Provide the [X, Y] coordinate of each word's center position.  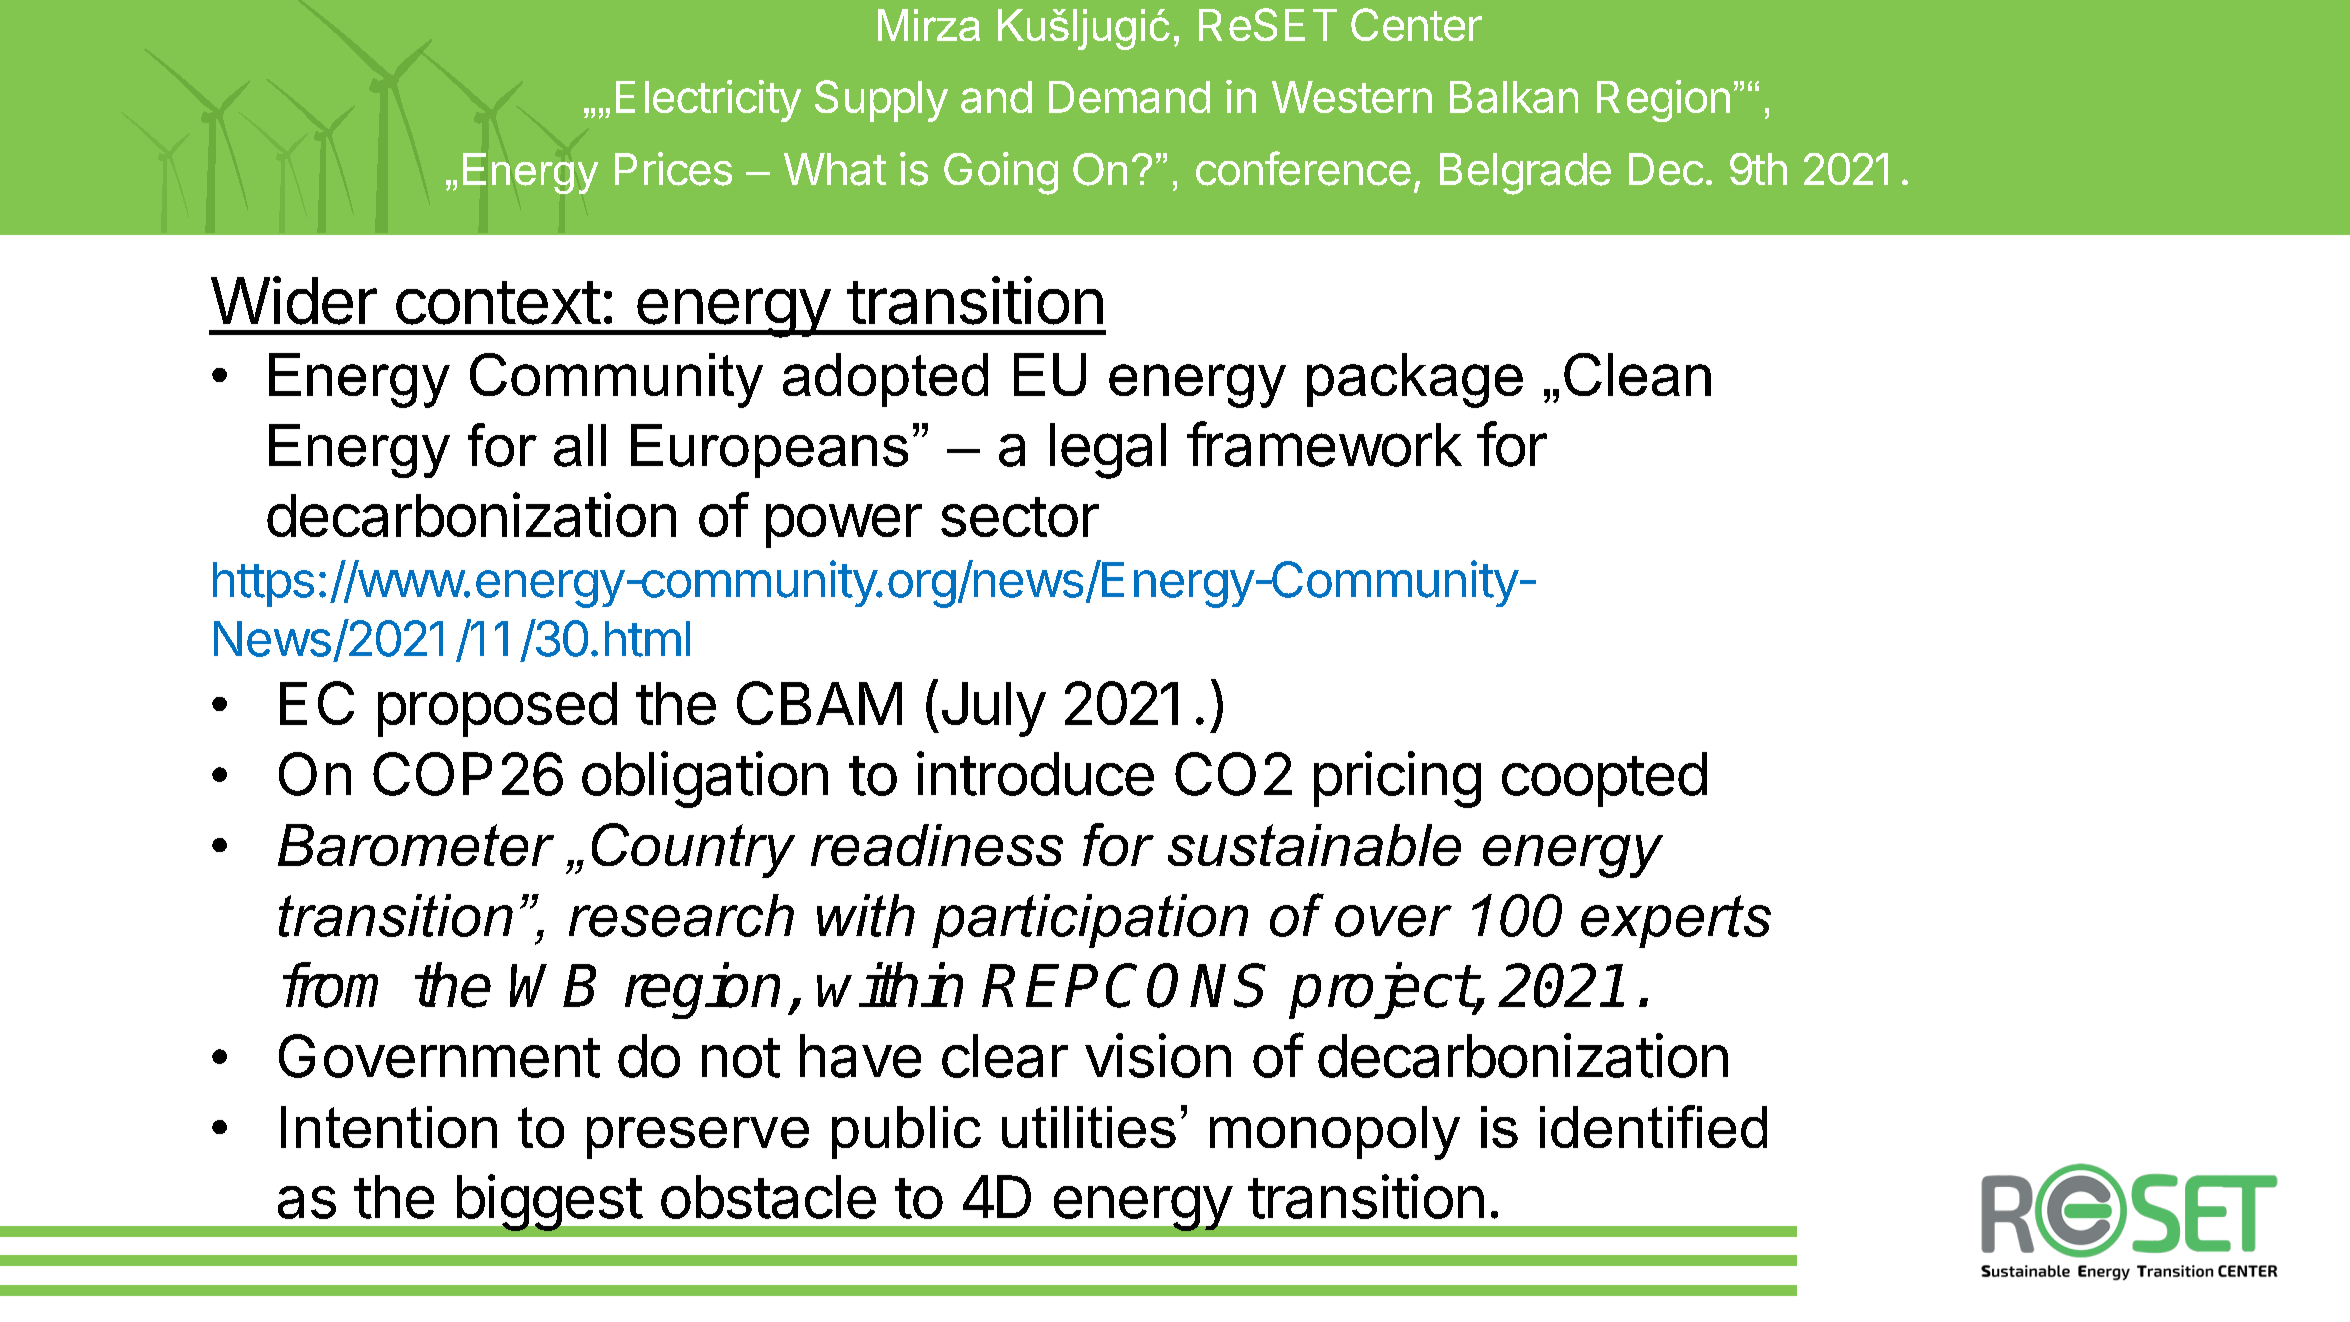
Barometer [416, 845]
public [906, 1132]
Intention [389, 1127]
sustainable [1314, 845]
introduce [1035, 773]
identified [1653, 1126]
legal [1108, 451]
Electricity [708, 101]
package [1415, 380]
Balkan [1514, 97]
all [580, 445]
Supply [881, 101]
